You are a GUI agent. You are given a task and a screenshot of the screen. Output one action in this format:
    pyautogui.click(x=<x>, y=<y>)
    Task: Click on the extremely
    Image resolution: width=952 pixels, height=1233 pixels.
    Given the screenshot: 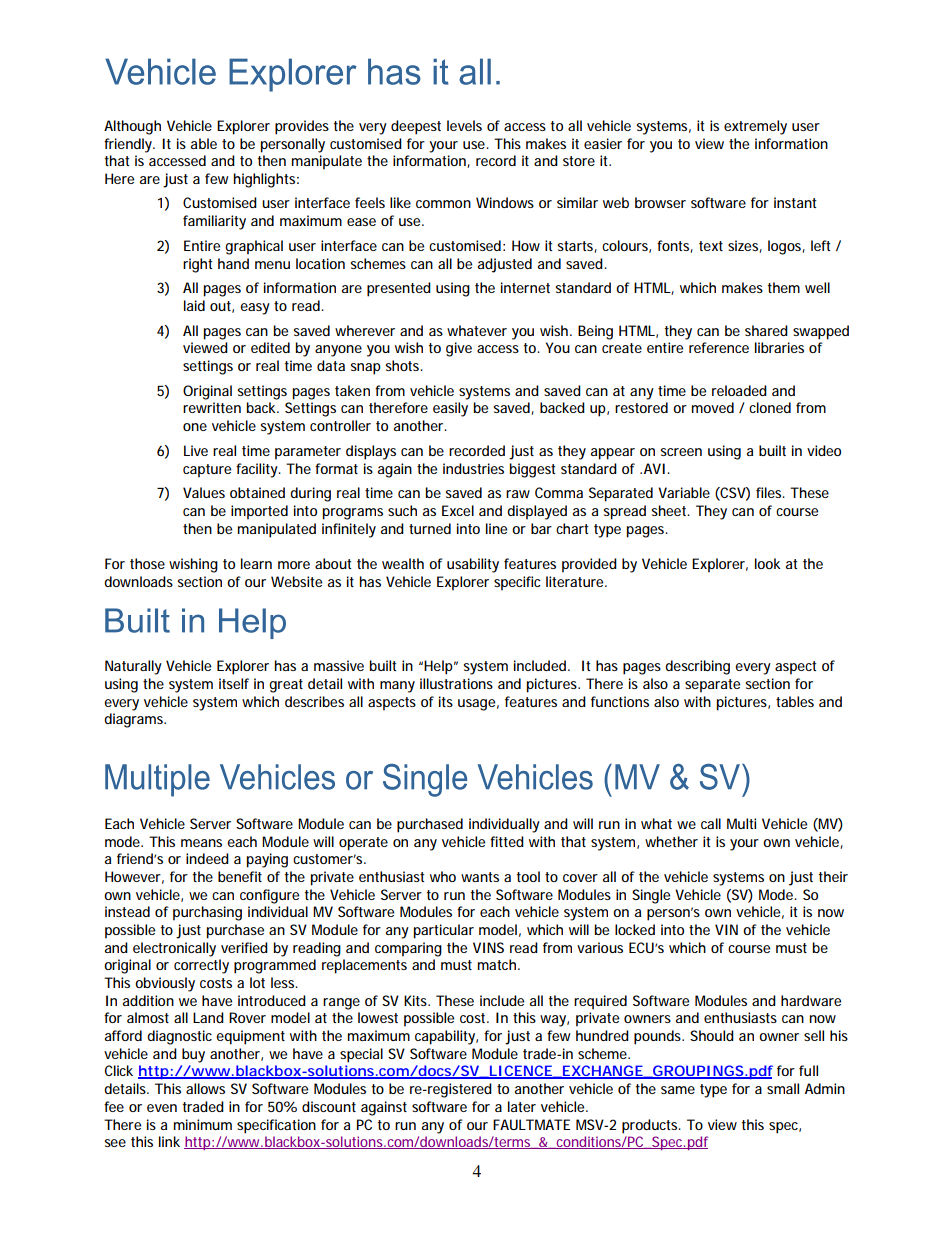 What is the action you would take?
    pyautogui.click(x=755, y=127)
